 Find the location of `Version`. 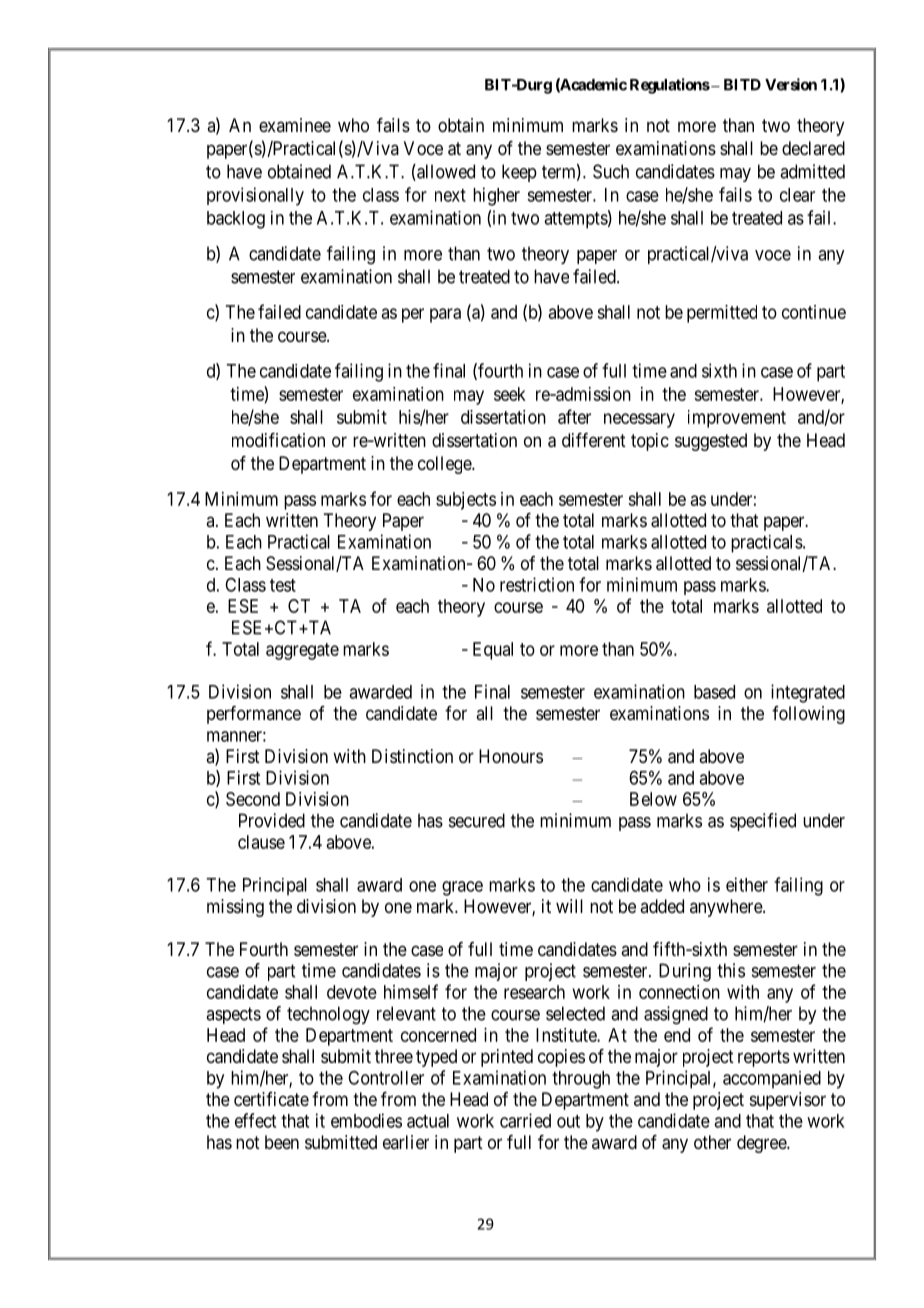

Version is located at coordinates (791, 84).
